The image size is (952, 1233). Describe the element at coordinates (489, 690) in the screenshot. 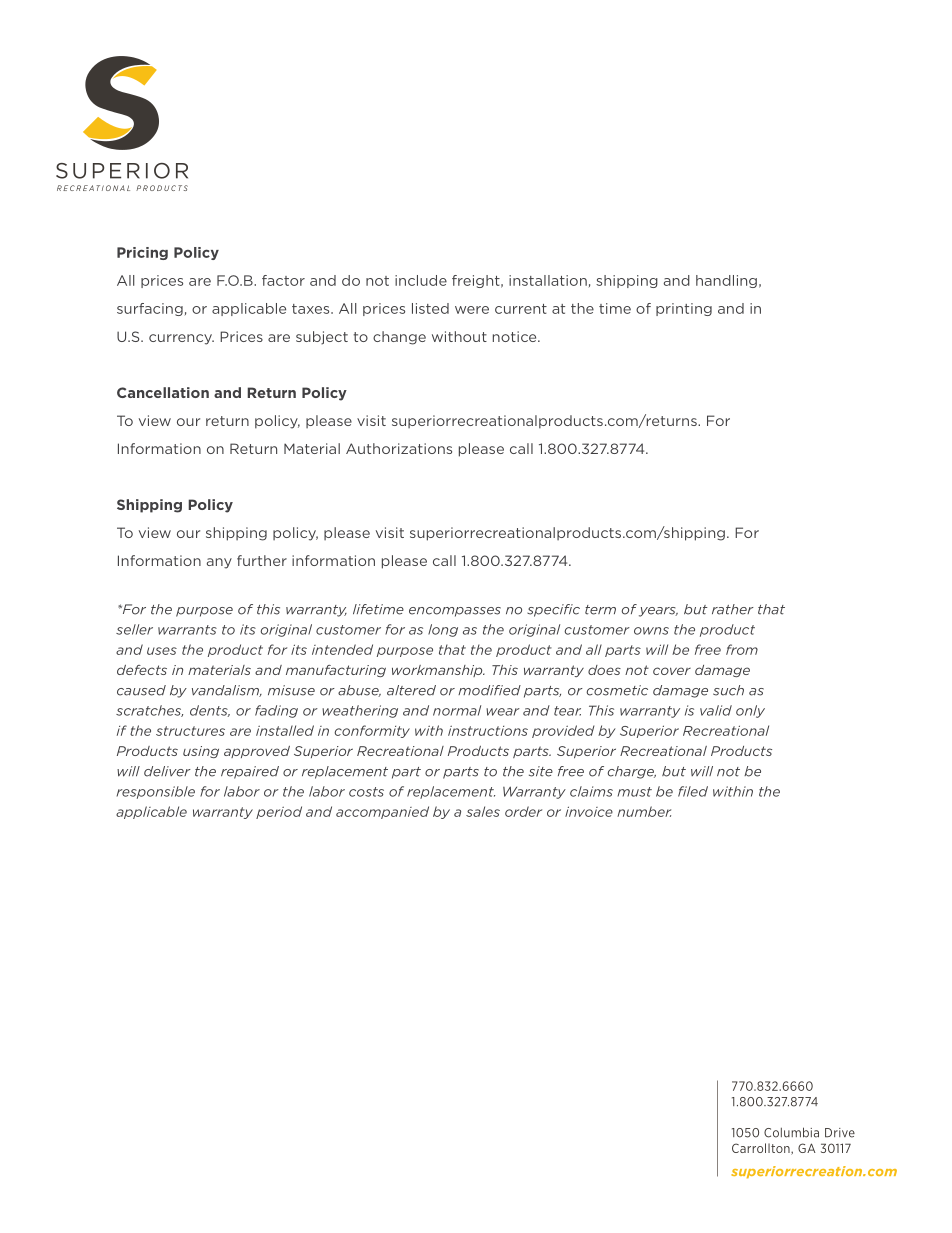

I see `modified` at that location.
